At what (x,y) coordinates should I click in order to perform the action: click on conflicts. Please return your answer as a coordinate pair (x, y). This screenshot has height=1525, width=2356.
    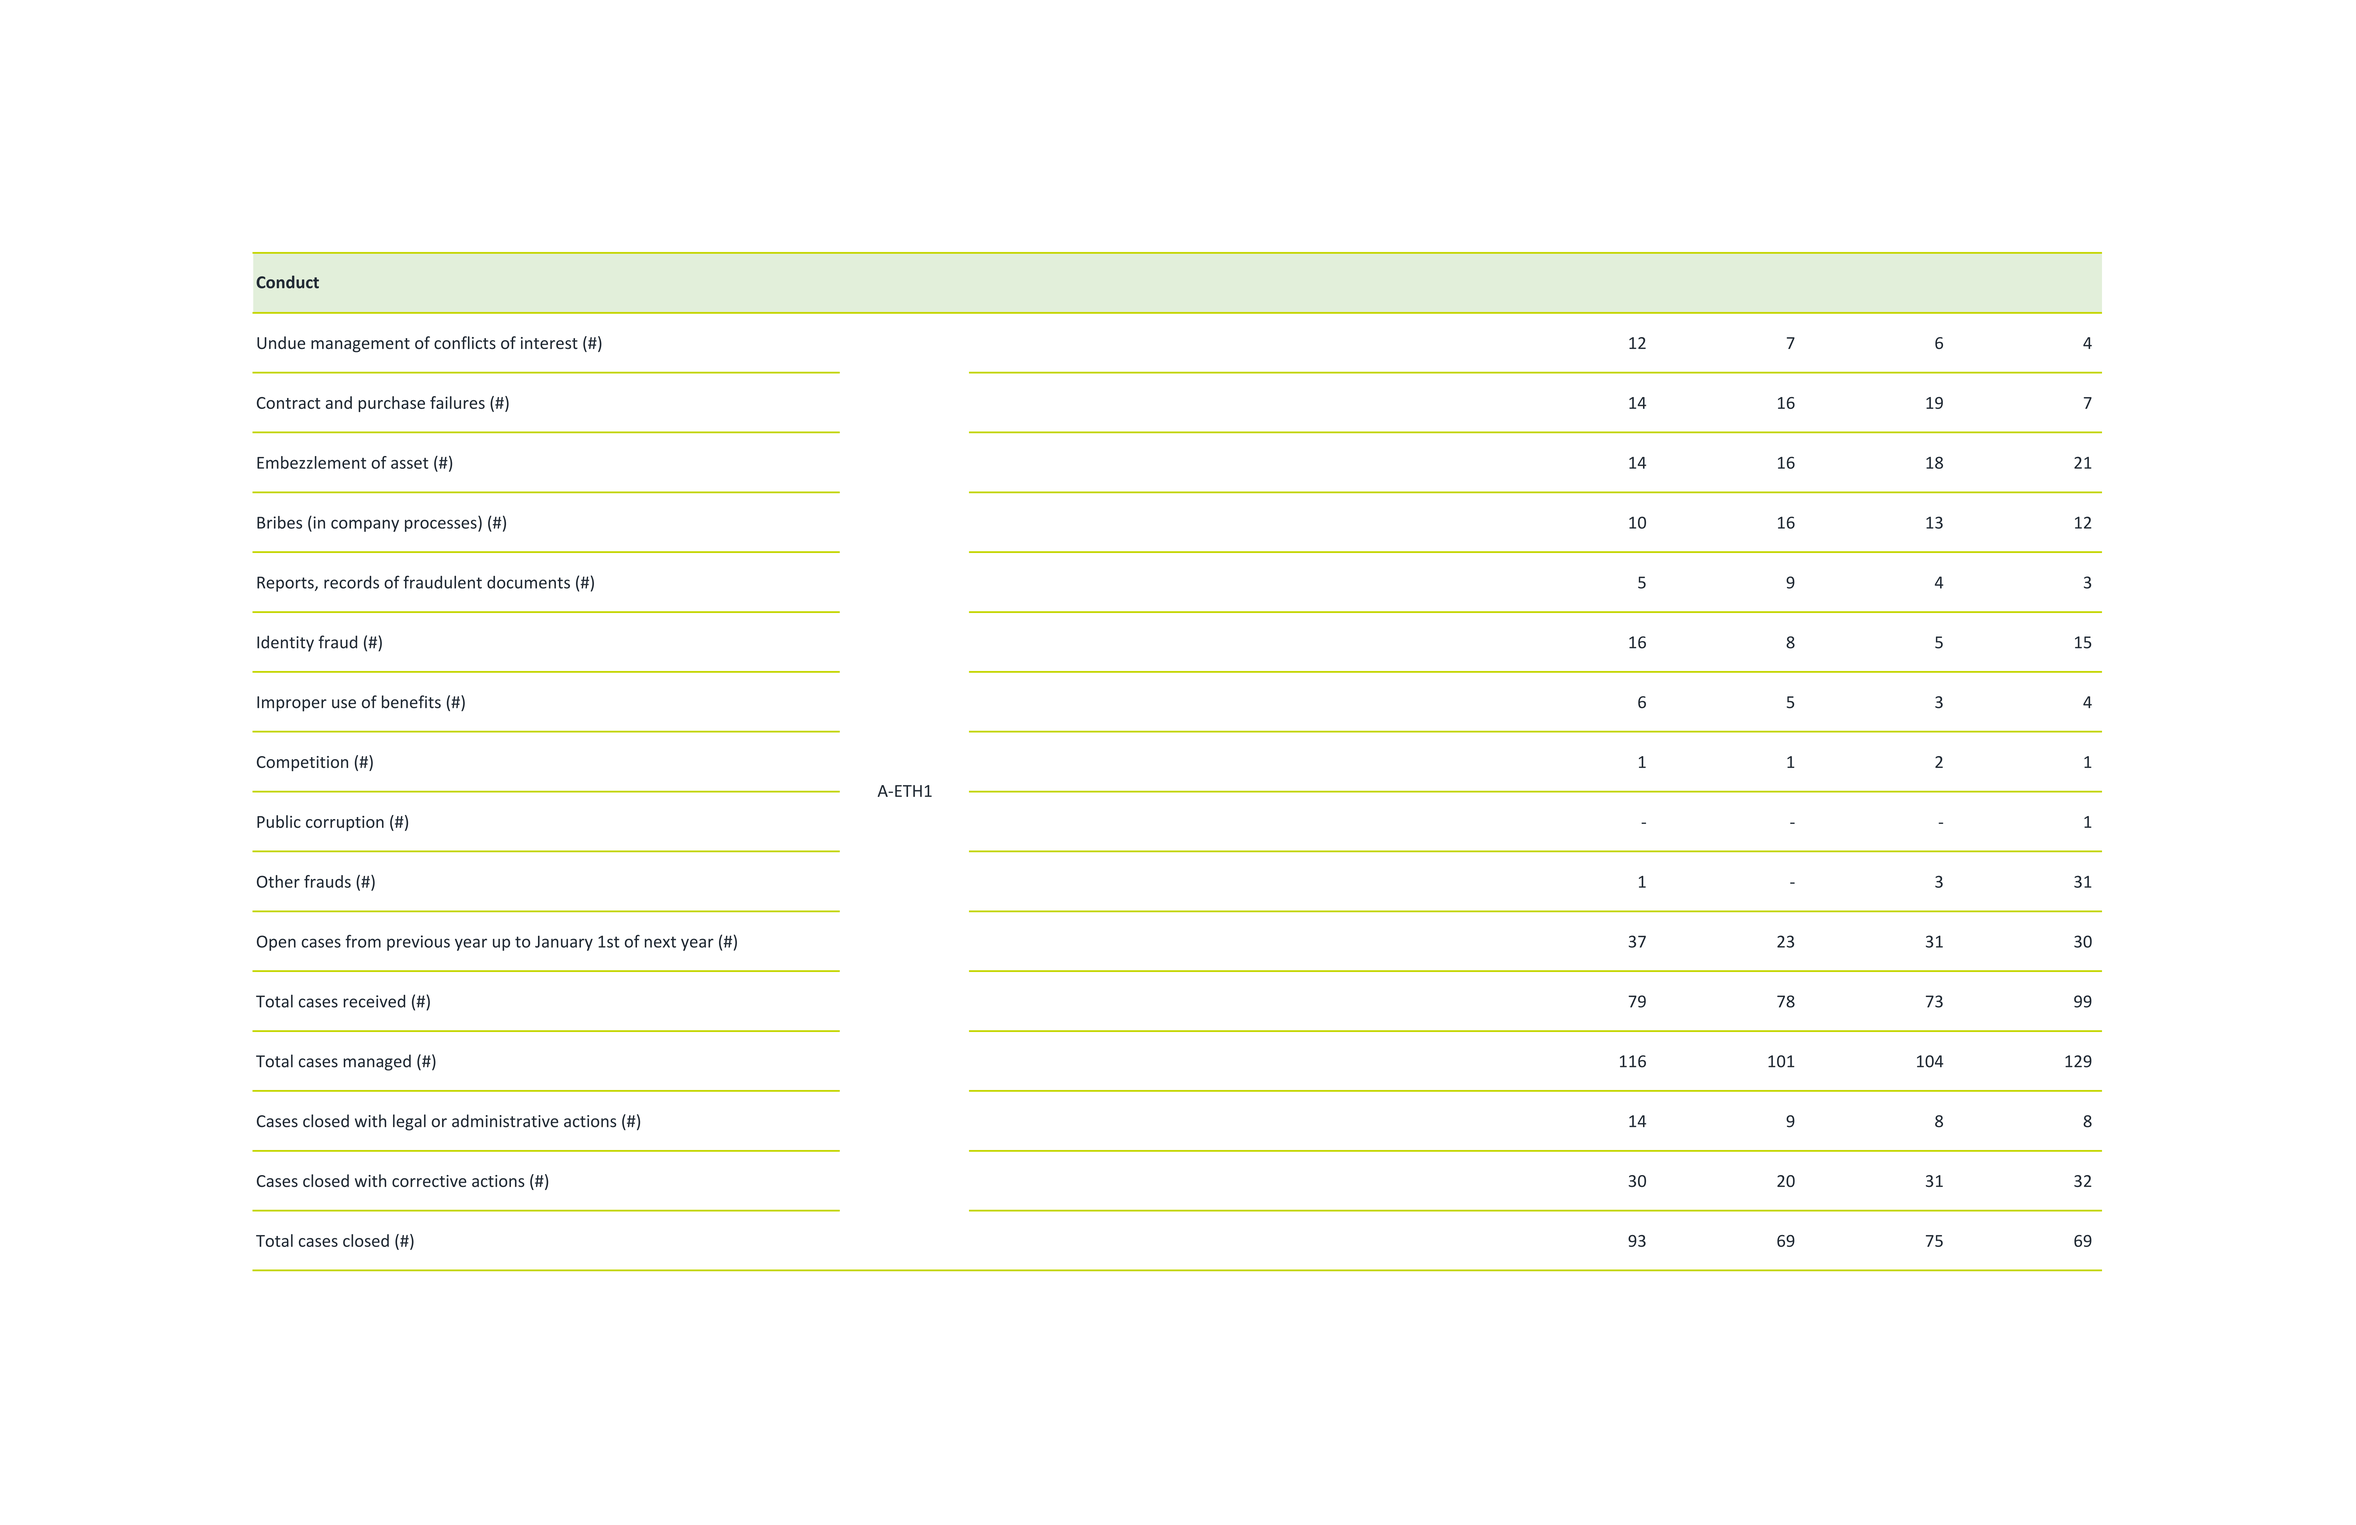
    Looking at the image, I should click on (465, 342).
